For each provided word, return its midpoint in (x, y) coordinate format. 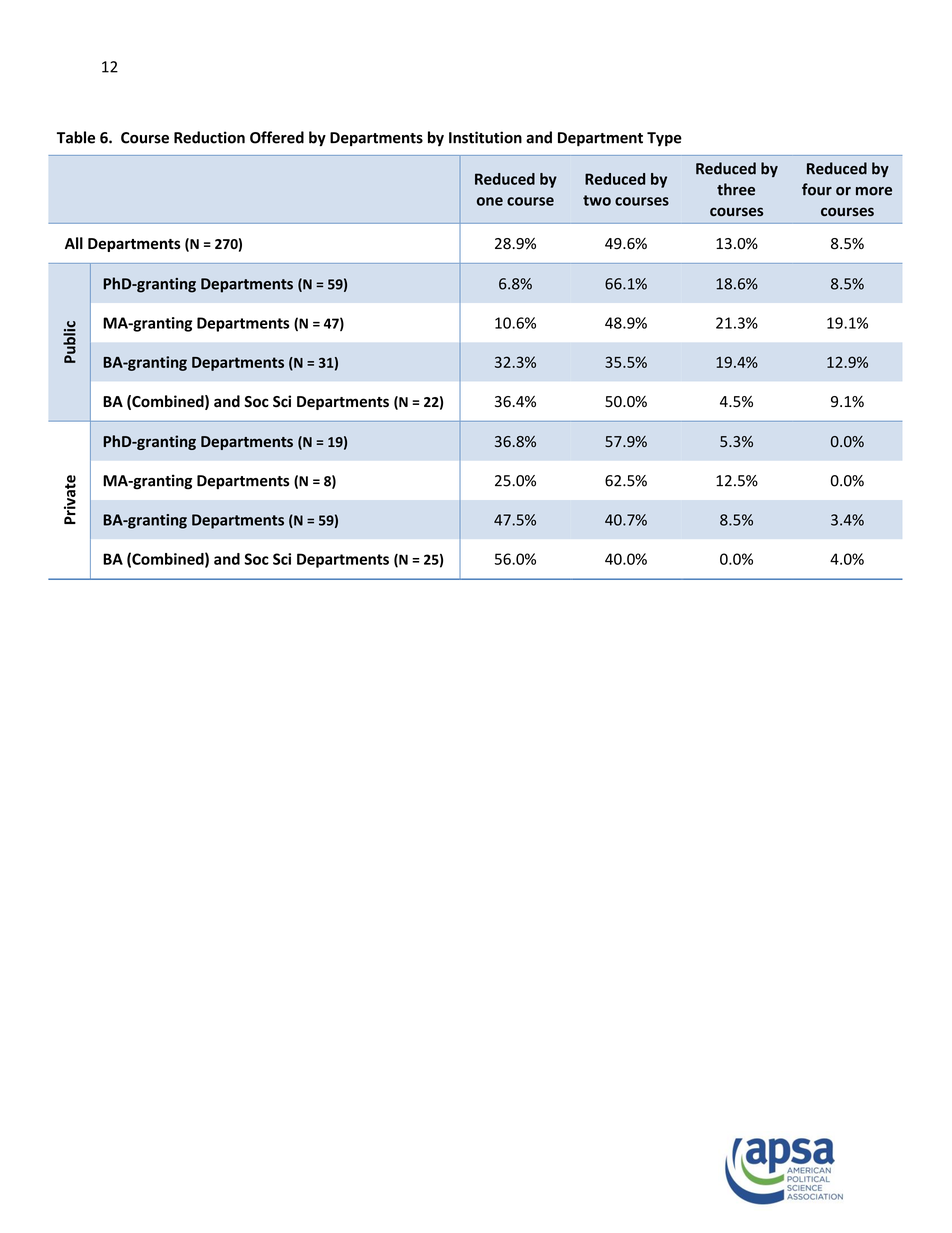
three (736, 189)
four (817, 189)
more (874, 191)
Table (76, 137)
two (597, 200)
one (490, 201)
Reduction (209, 137)
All (74, 243)
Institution (485, 137)
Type (664, 139)
